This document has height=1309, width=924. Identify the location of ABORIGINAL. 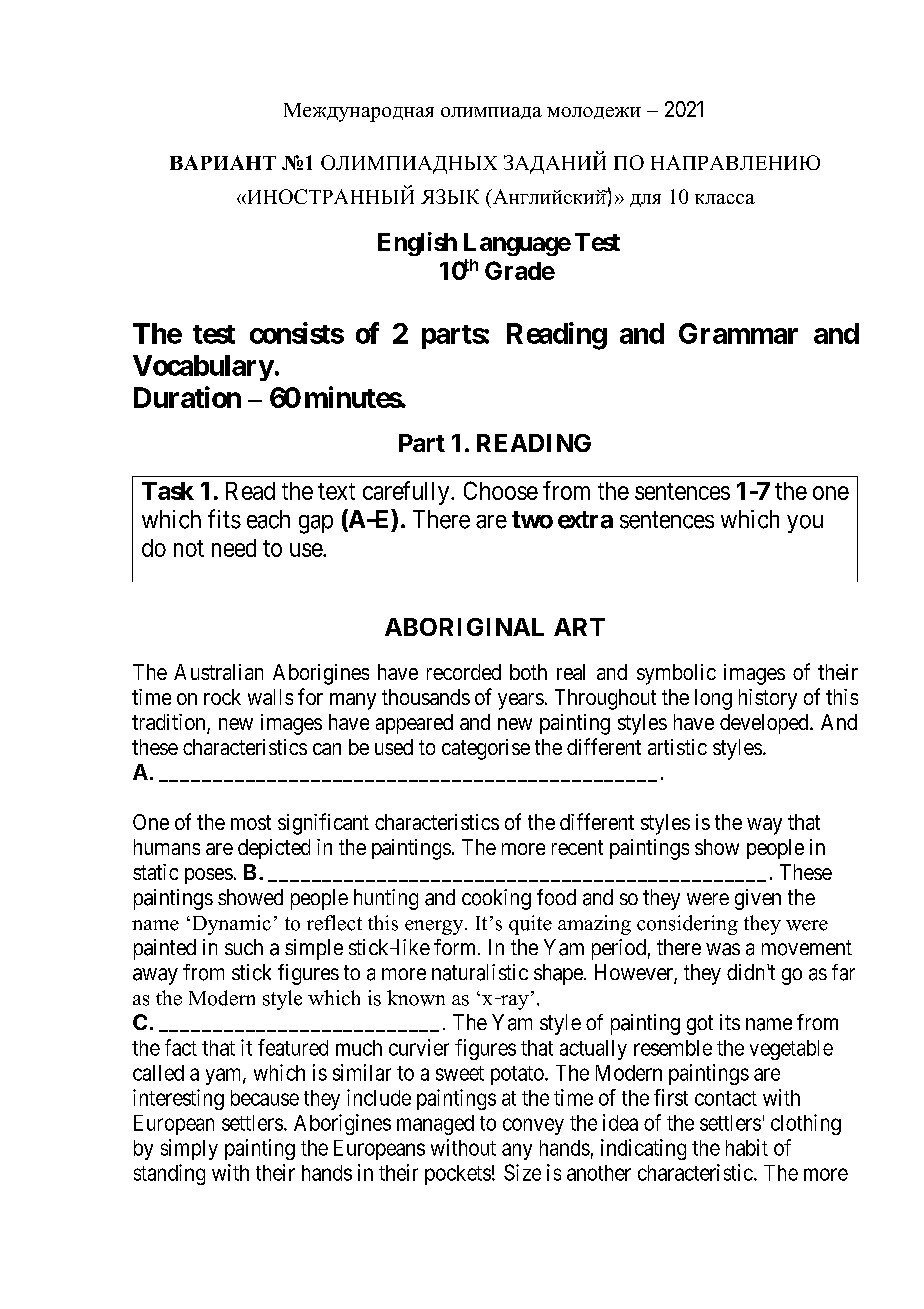
(464, 627).
